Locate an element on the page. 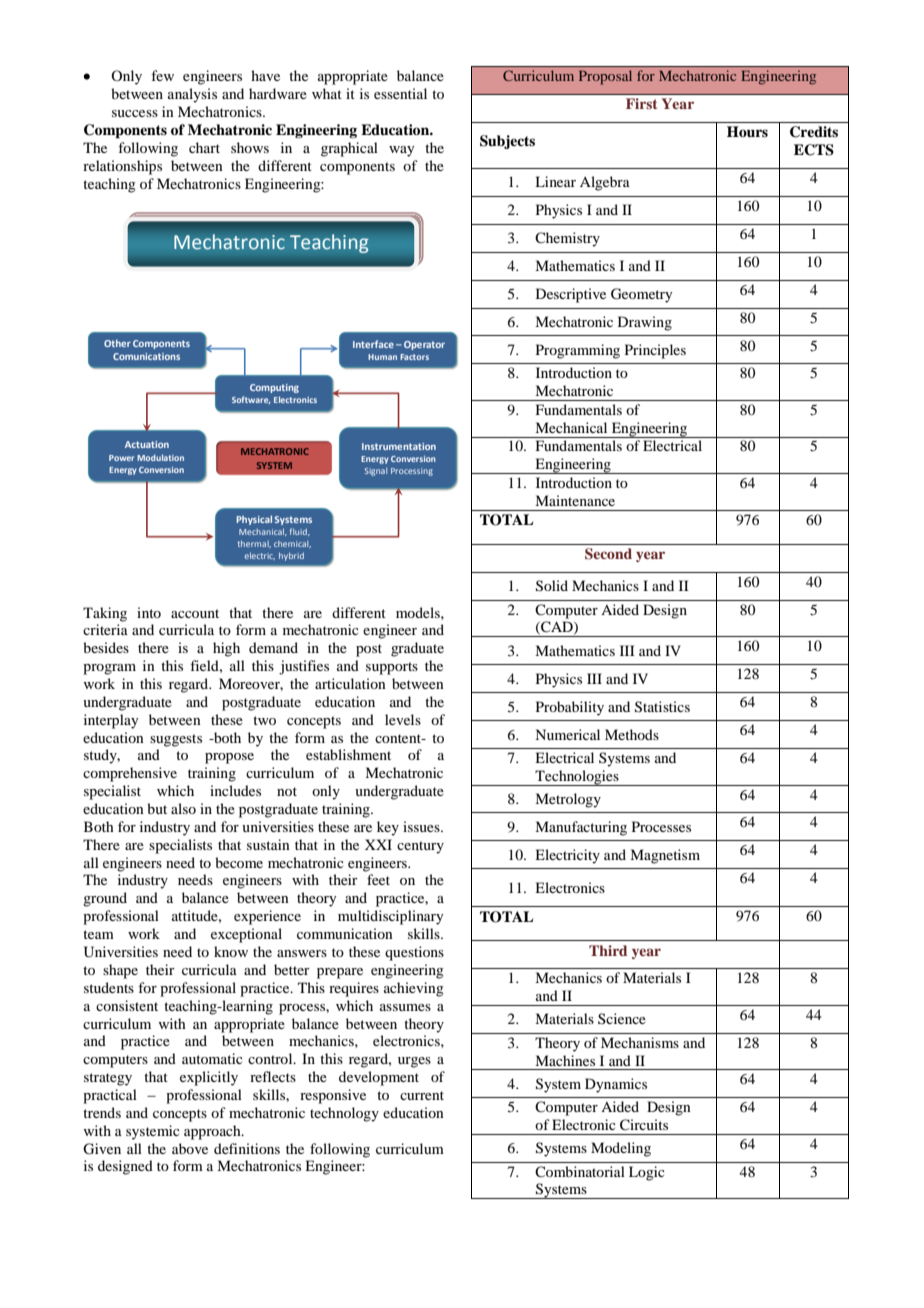  Hours is located at coordinates (747, 131).
